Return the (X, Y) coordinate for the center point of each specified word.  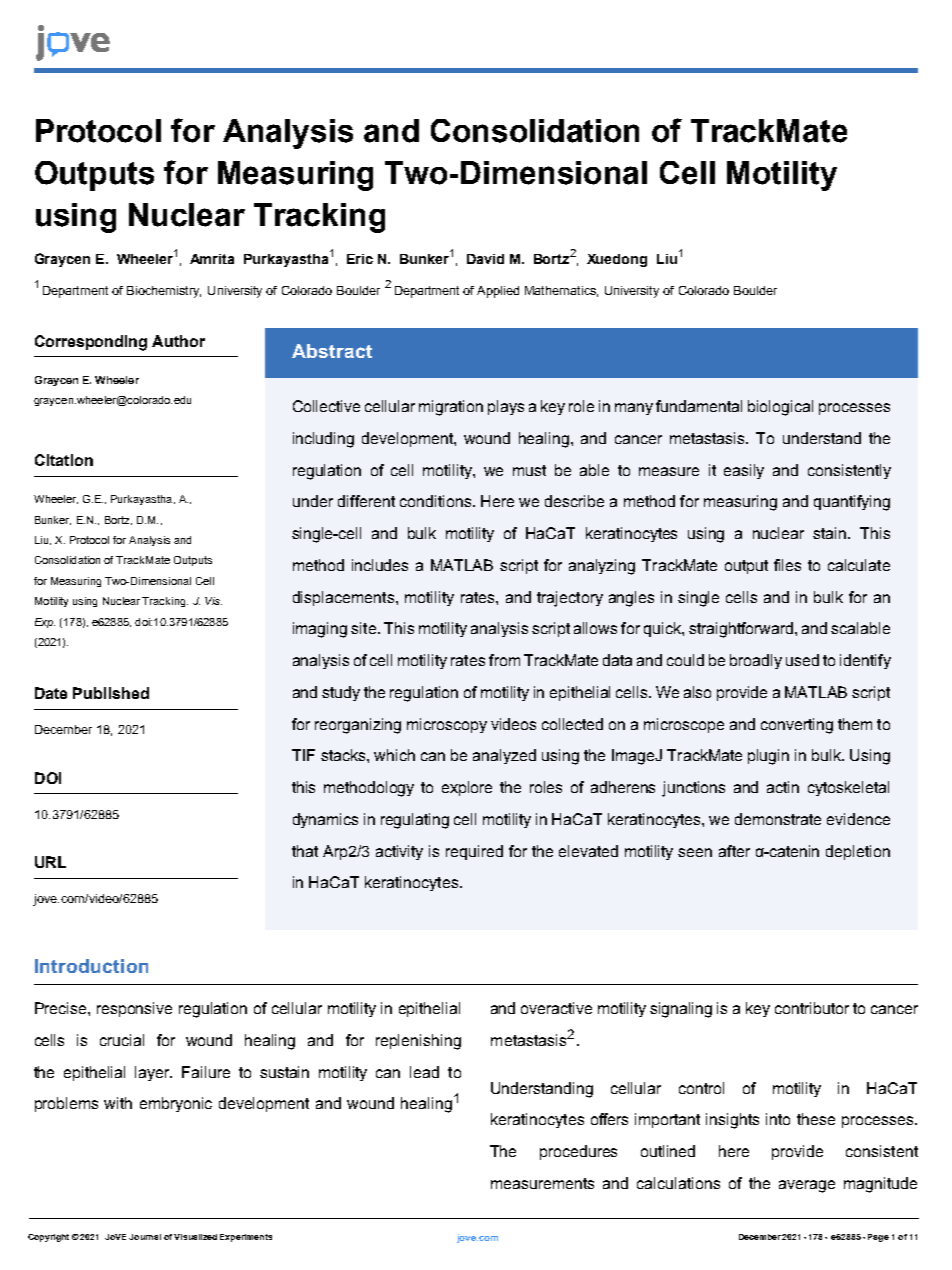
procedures (578, 1152)
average (807, 1186)
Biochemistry (164, 292)
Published (111, 693)
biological (780, 408)
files (787, 565)
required (474, 852)
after (734, 851)
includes (380, 565)
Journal (145, 1237)
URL (50, 862)
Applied (498, 292)
